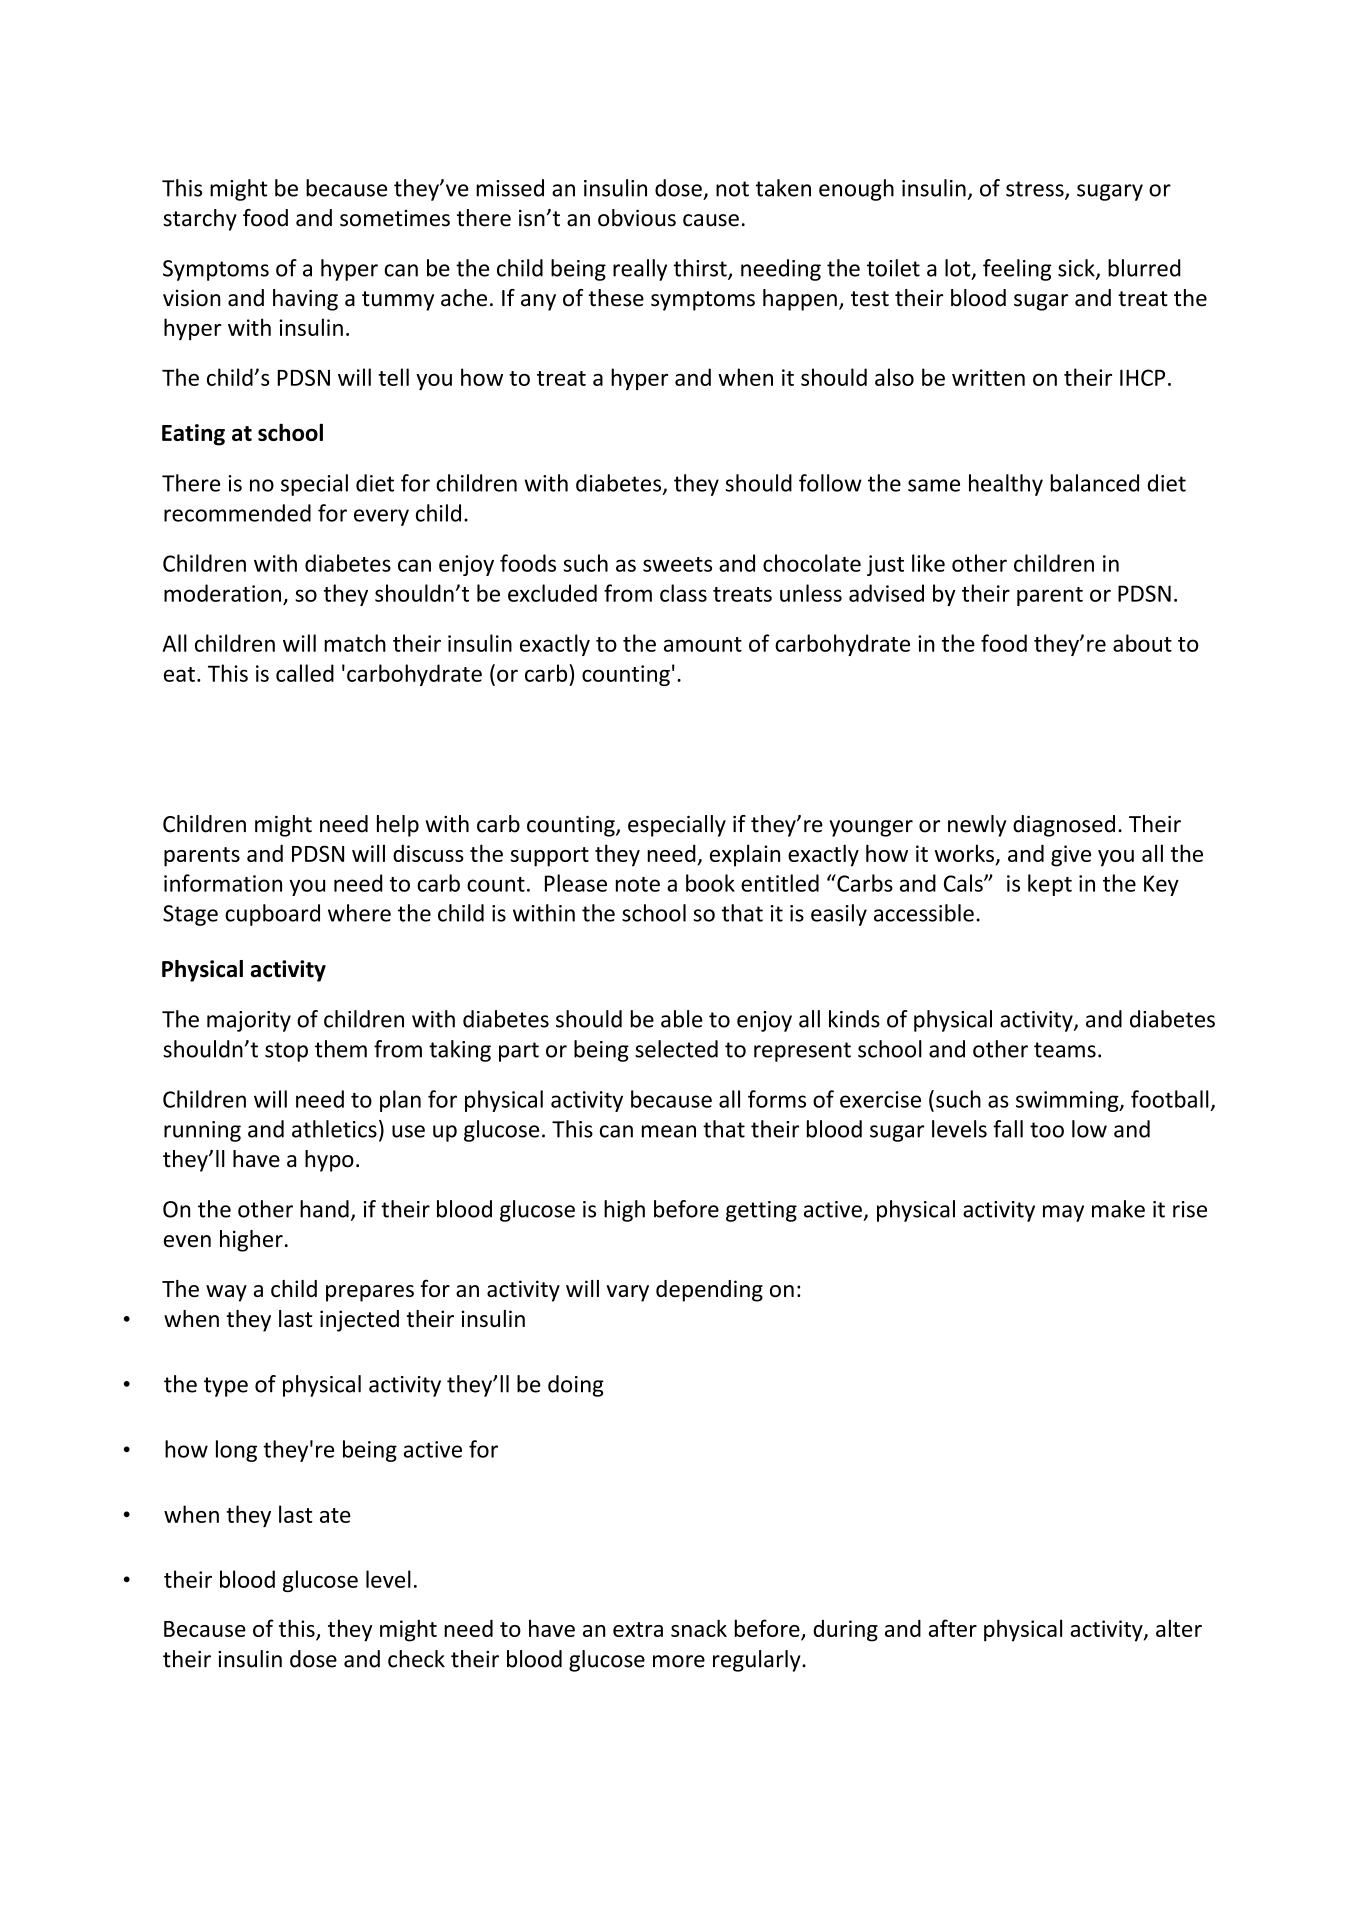 Image resolution: width=1354 pixels, height=1915 pixels. What do you see at coordinates (701, 269) in the page?
I see `thirst` at bounding box center [701, 269].
